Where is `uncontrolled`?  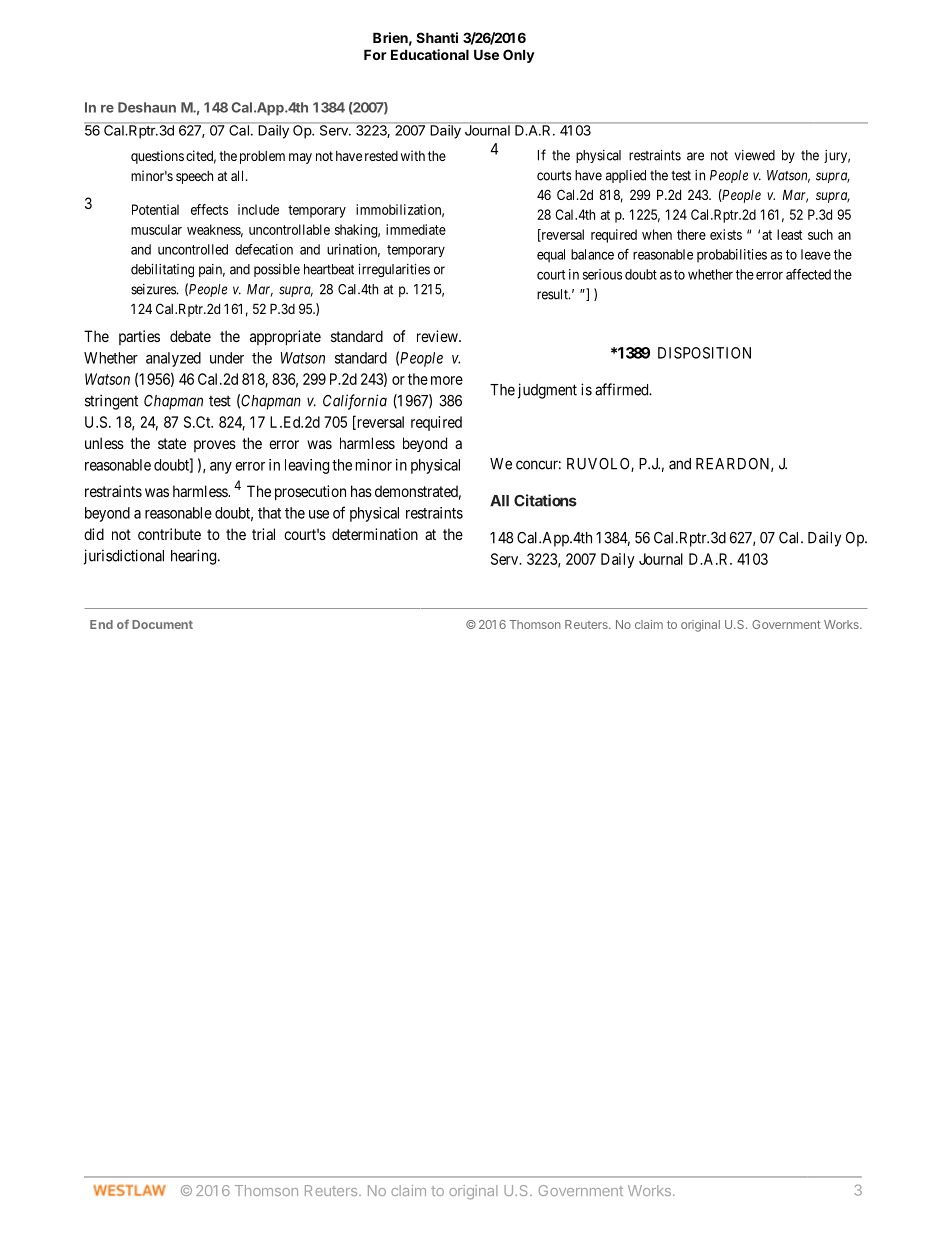
uncontrolled is located at coordinates (193, 249).
